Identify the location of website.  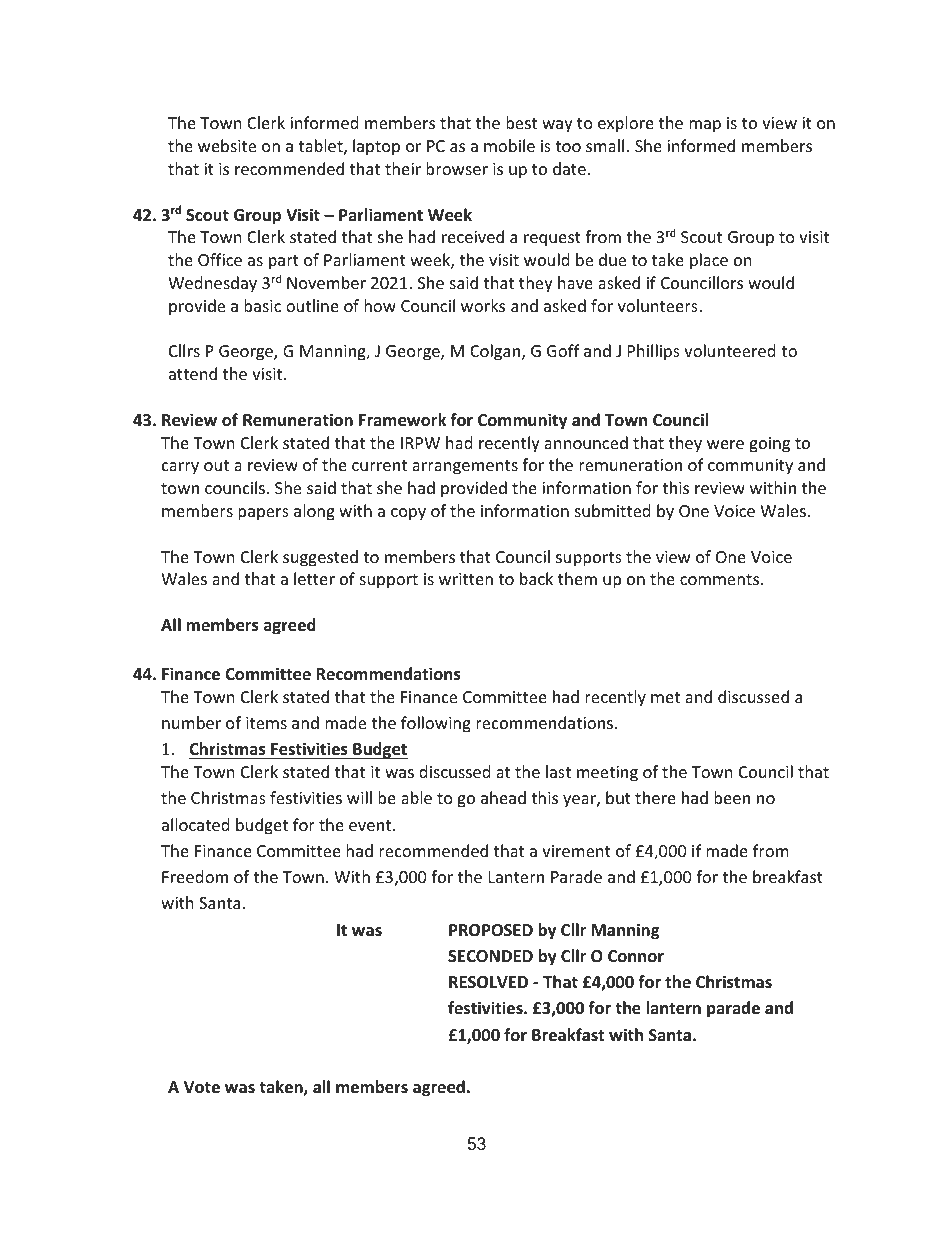
(227, 145).
